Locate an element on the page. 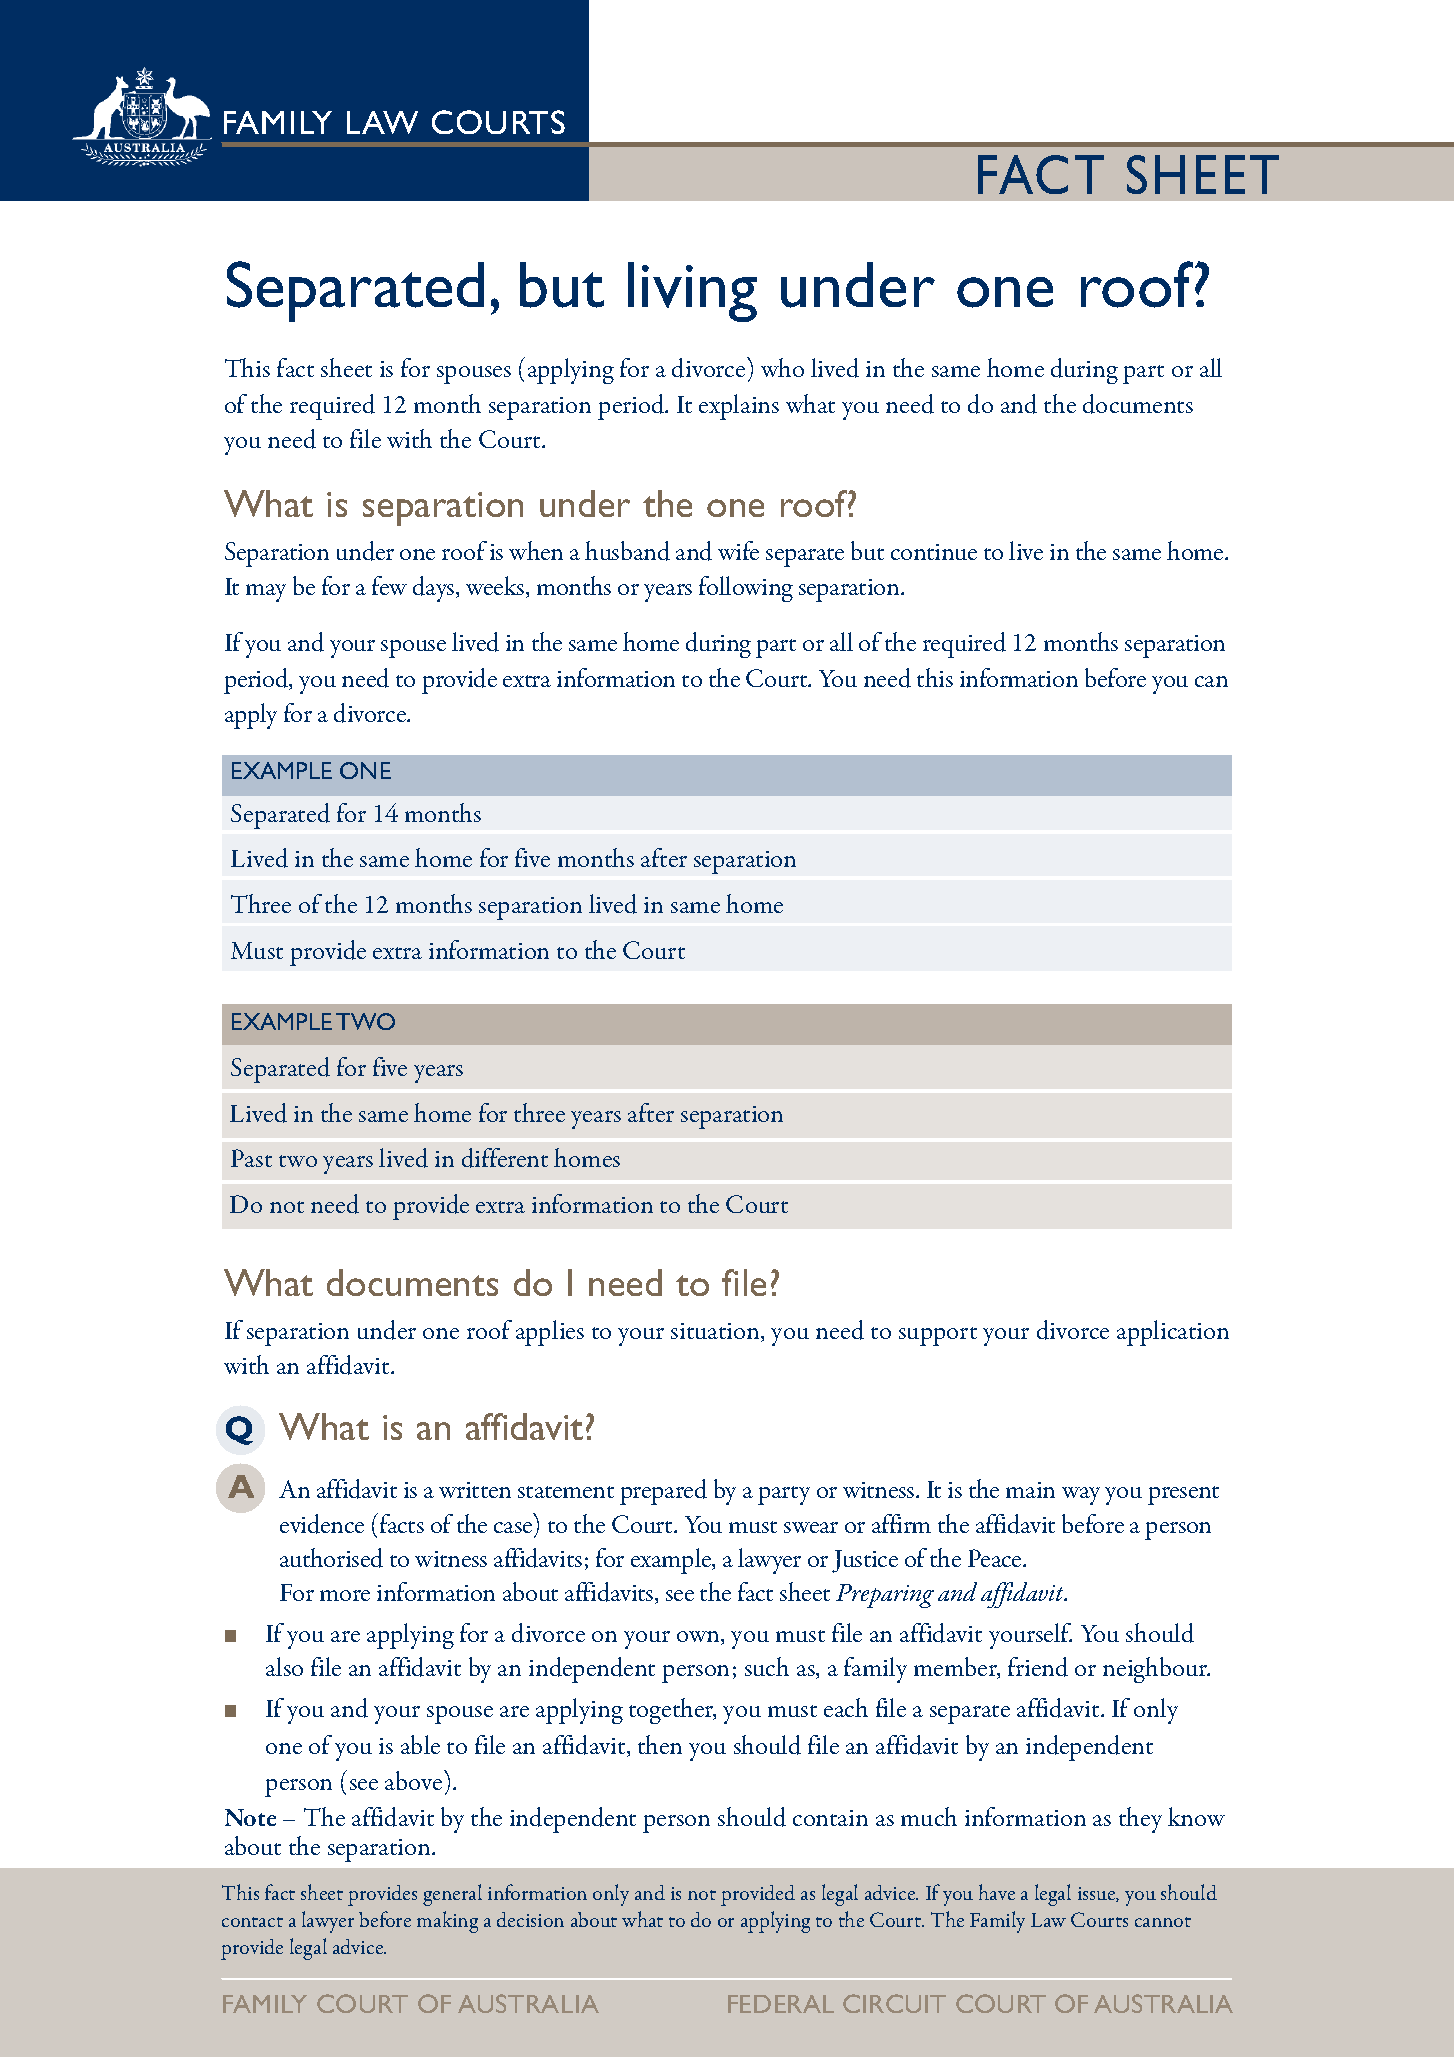 The width and height of the document is (1454, 2057). evidence is located at coordinates (322, 1524).
